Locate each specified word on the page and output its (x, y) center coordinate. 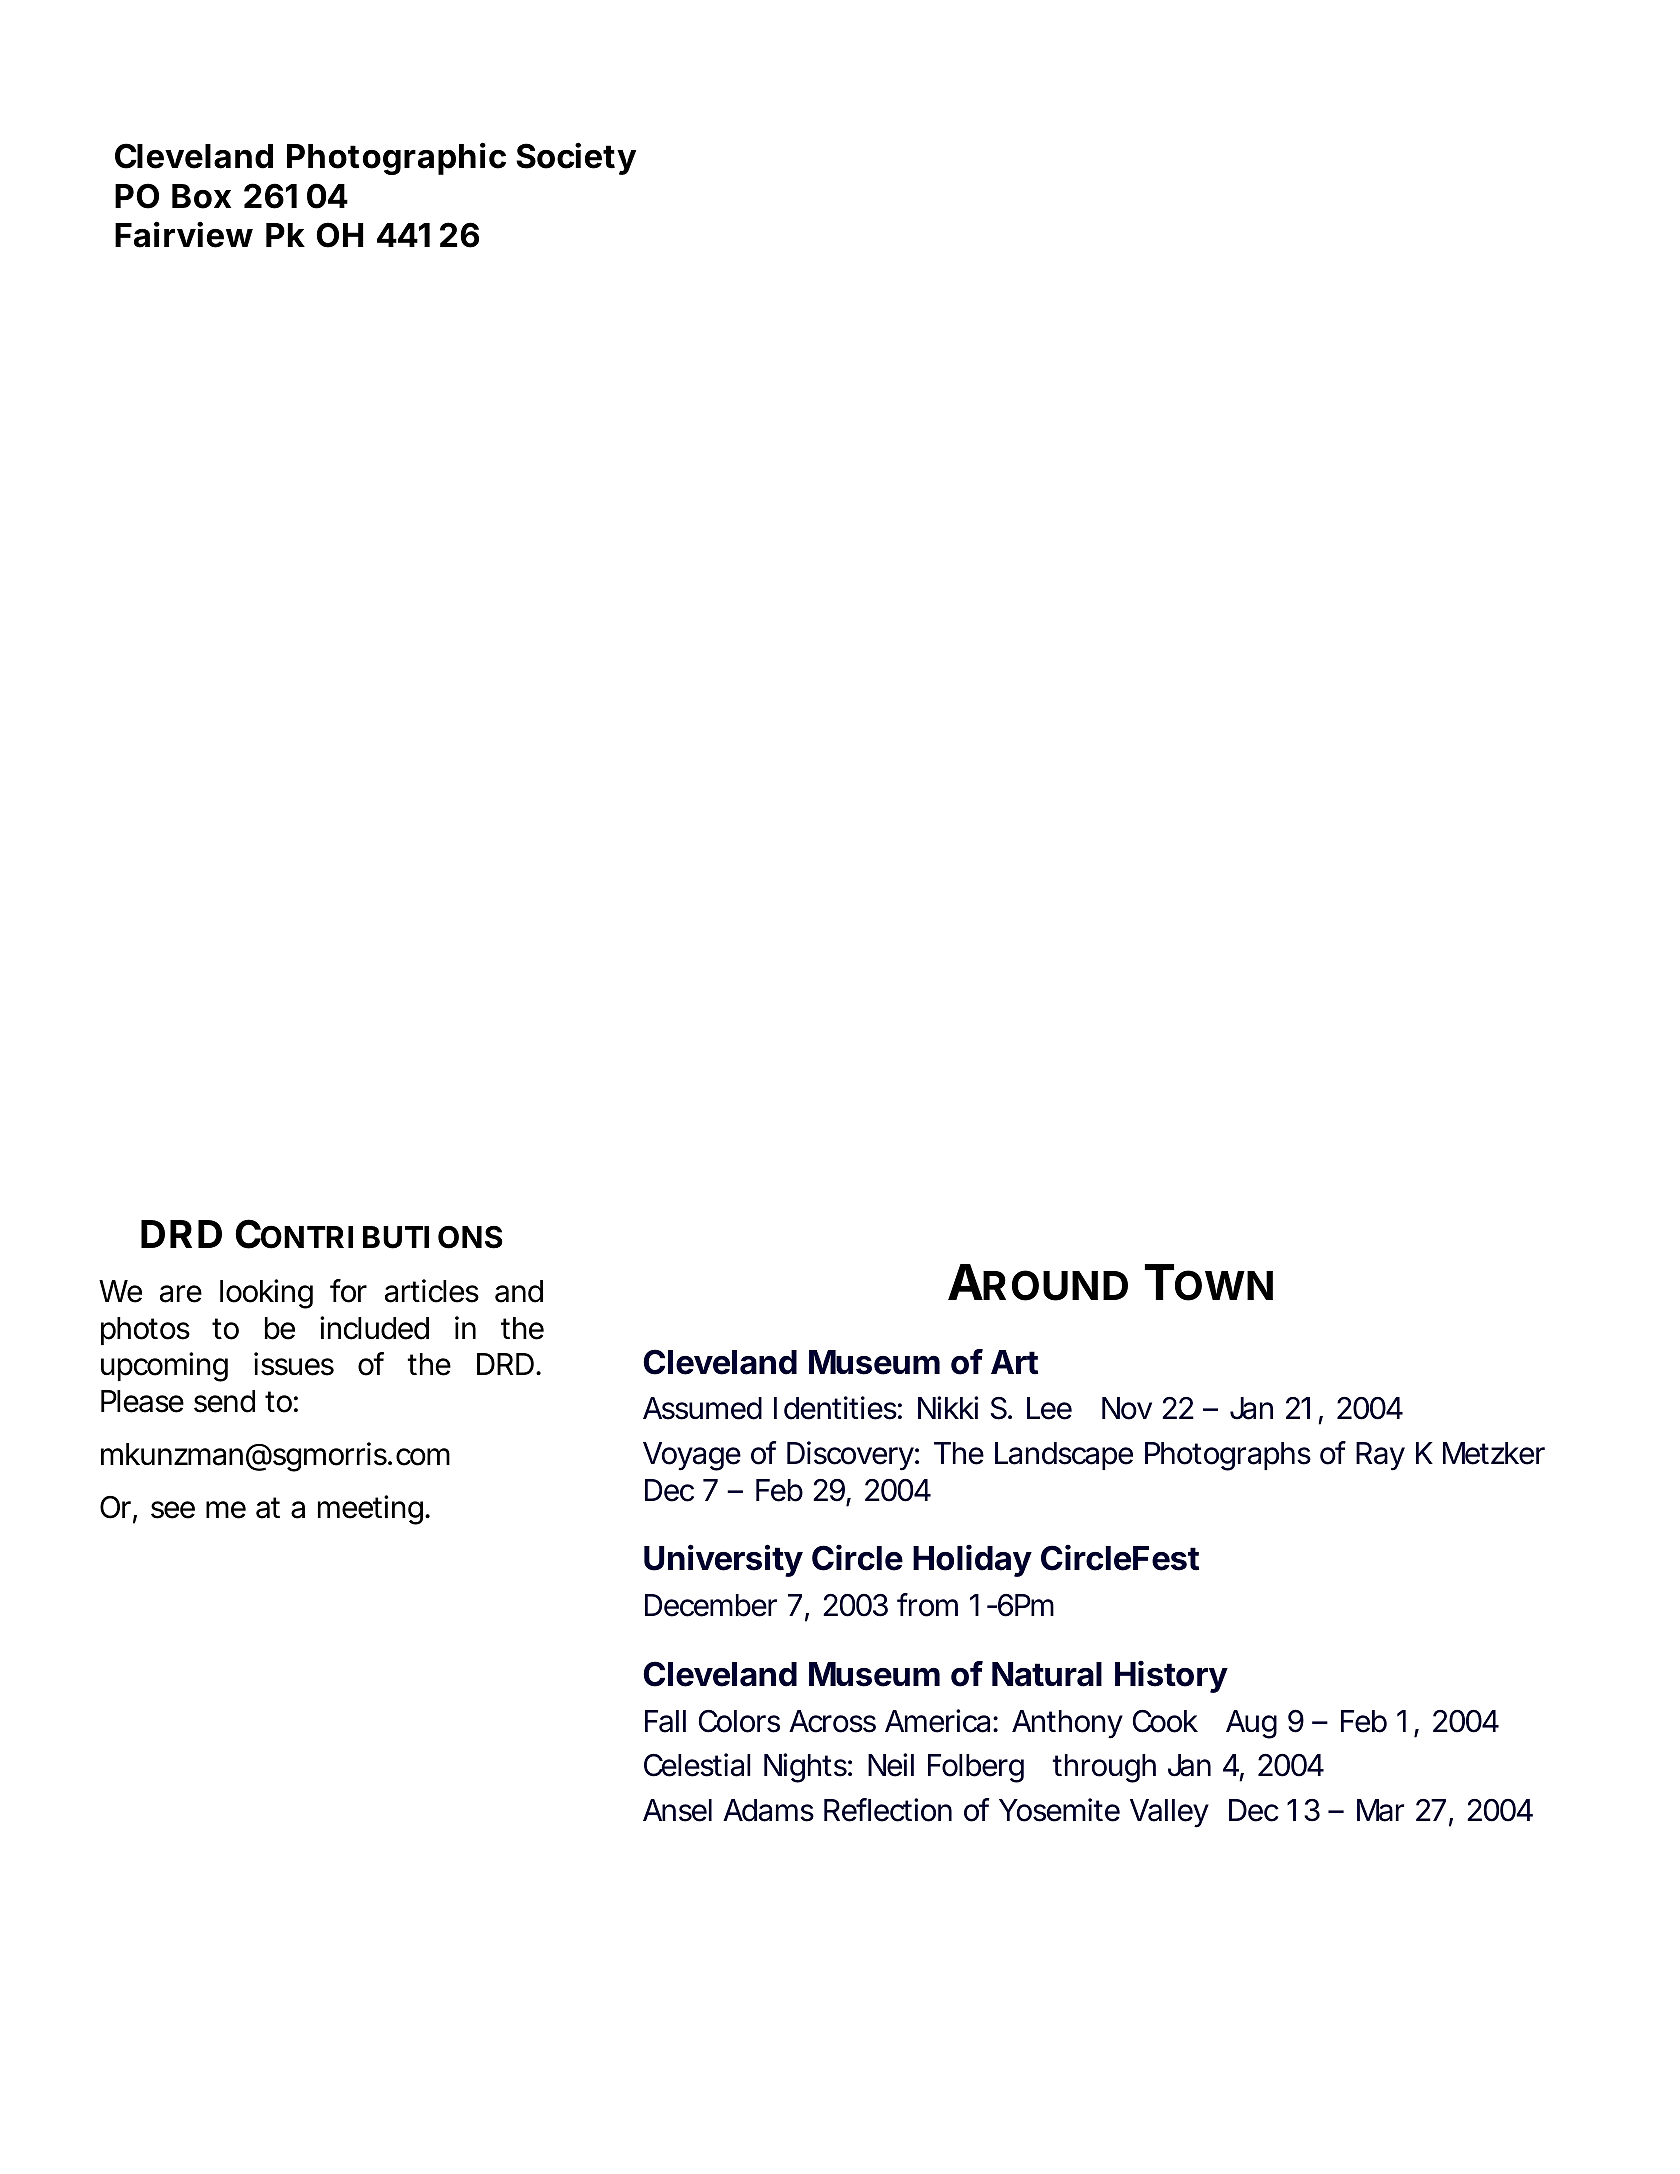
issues (294, 1364)
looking (266, 1294)
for (348, 1291)
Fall (665, 1721)
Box (201, 196)
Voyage (692, 1456)
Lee (1049, 1408)
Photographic (396, 158)
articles (432, 1291)
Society (576, 158)
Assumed (702, 1408)
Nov (1127, 1408)
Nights (808, 1768)
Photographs (1228, 1456)
